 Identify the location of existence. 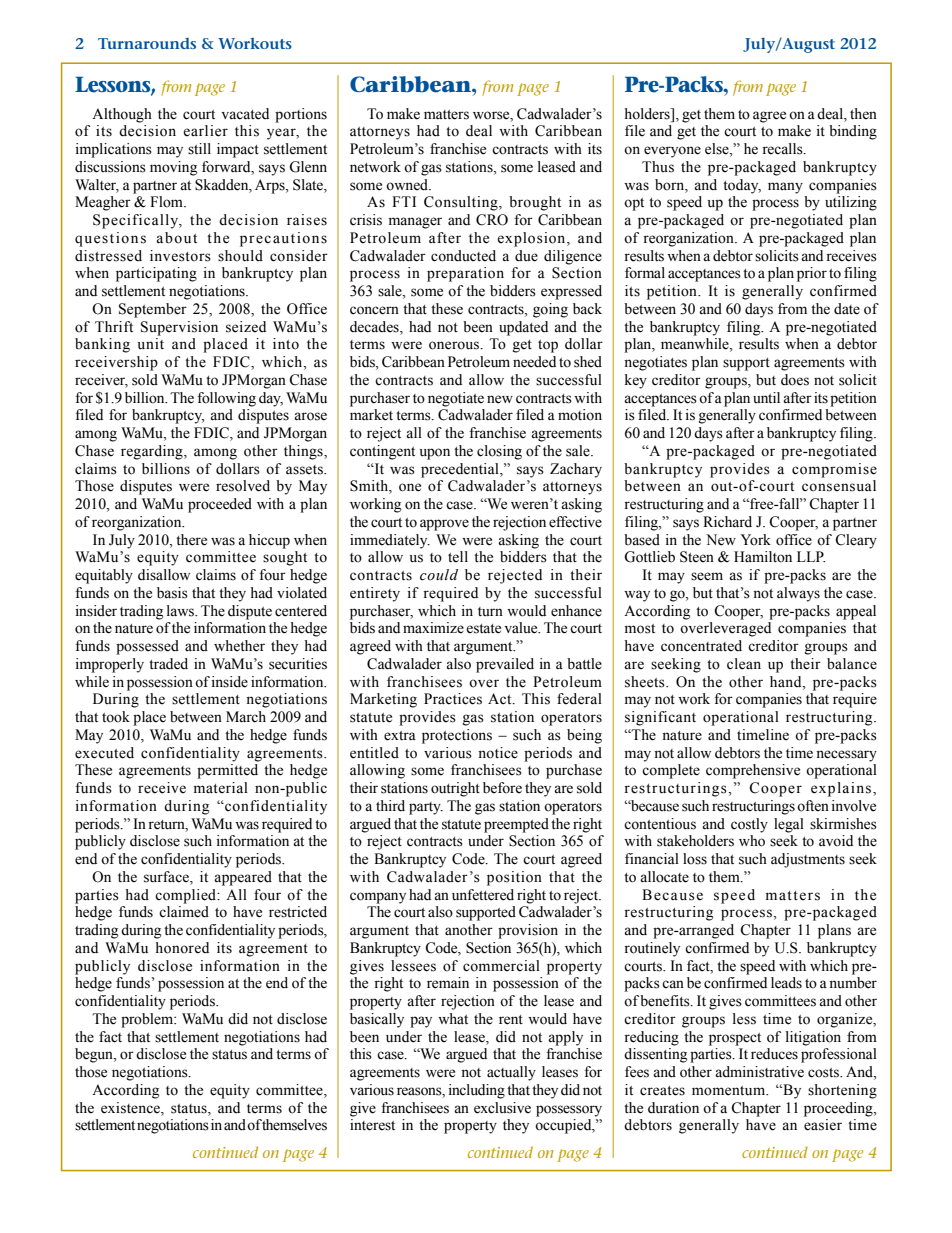
(131, 1108).
